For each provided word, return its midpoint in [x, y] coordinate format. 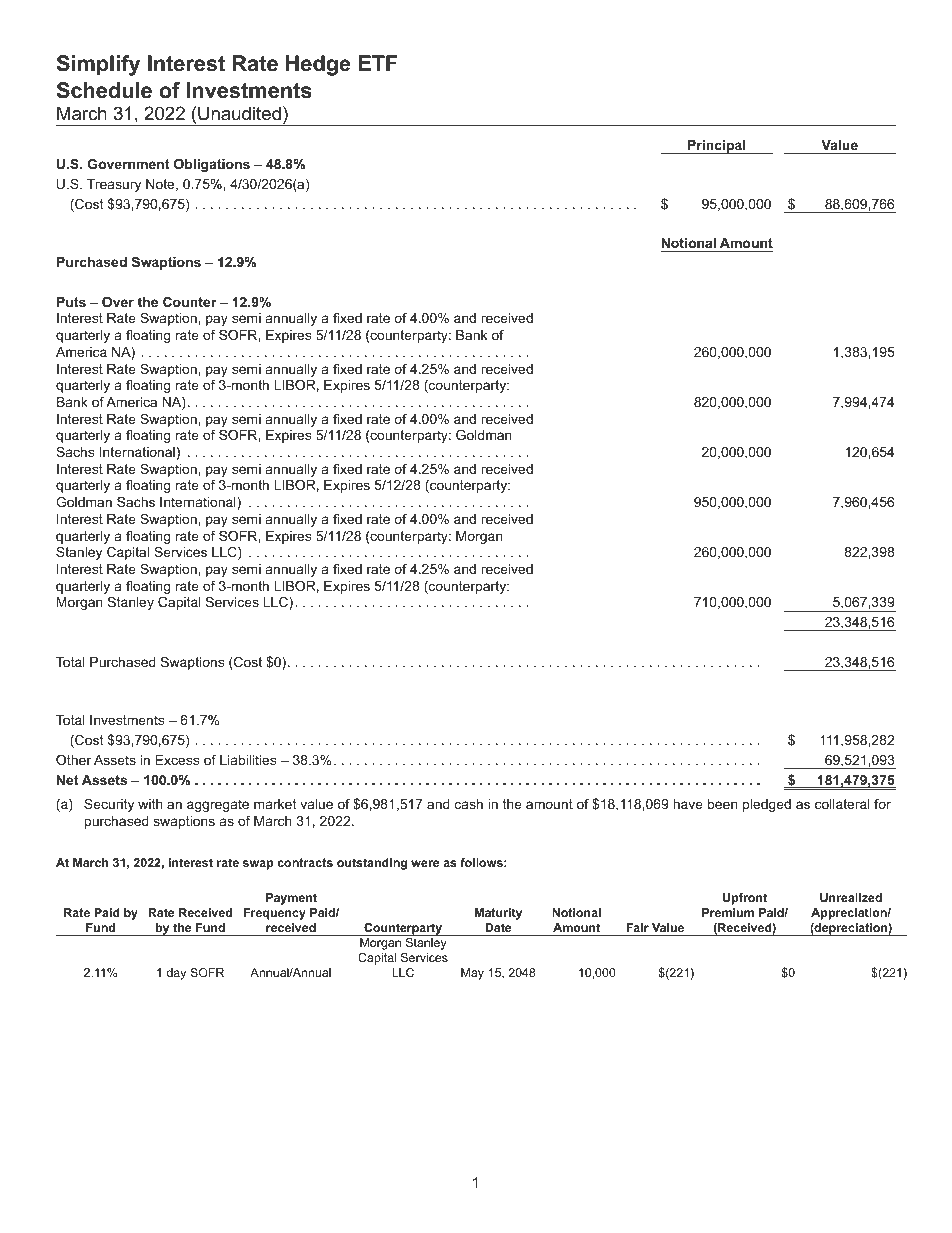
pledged [767, 805]
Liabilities [248, 760]
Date [498, 927]
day [176, 974]
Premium [728, 912]
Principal [717, 147]
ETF [378, 63]
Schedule [104, 90]
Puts [71, 302]
